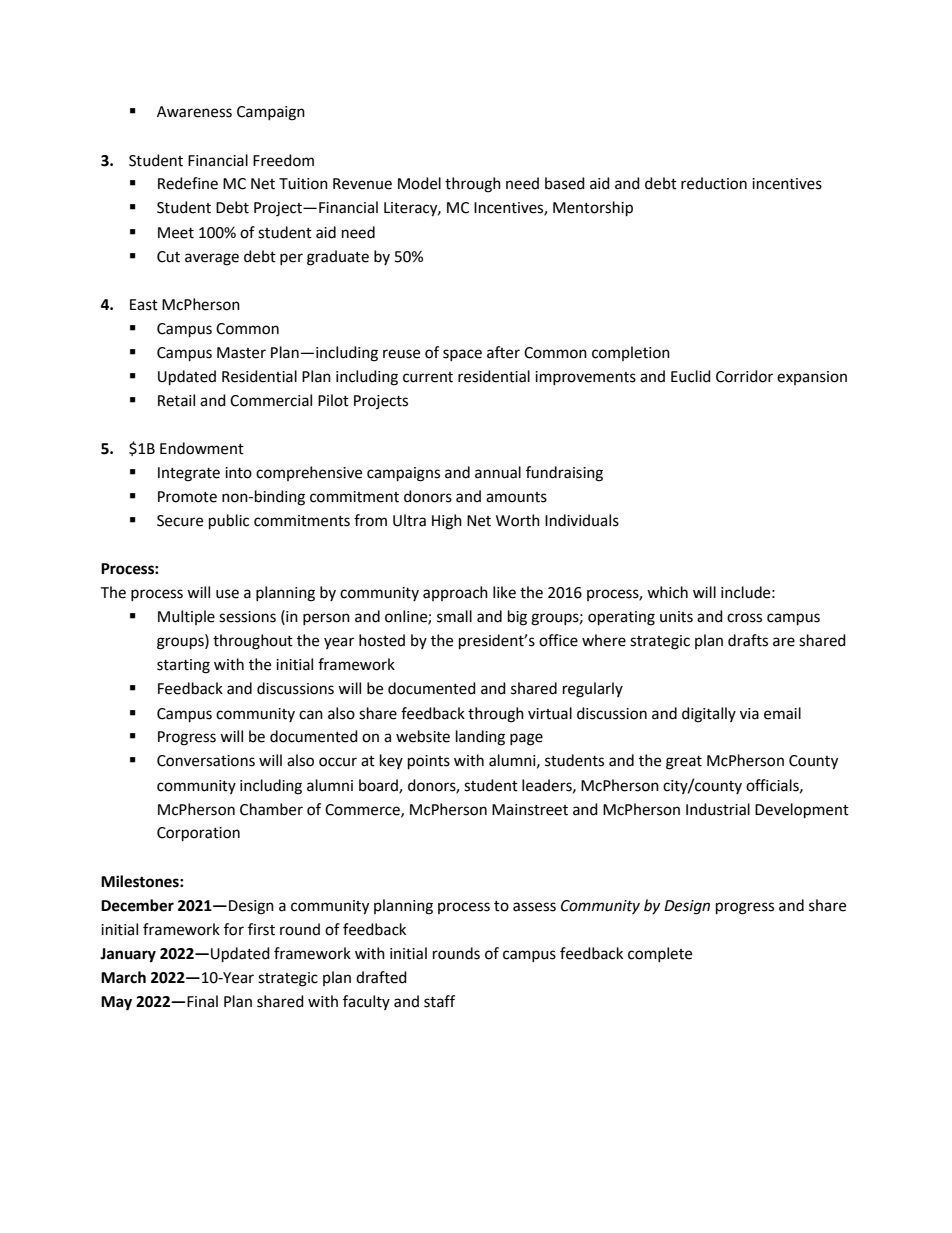 This page has height=1233, width=952. I want to click on approach, so click(455, 593).
